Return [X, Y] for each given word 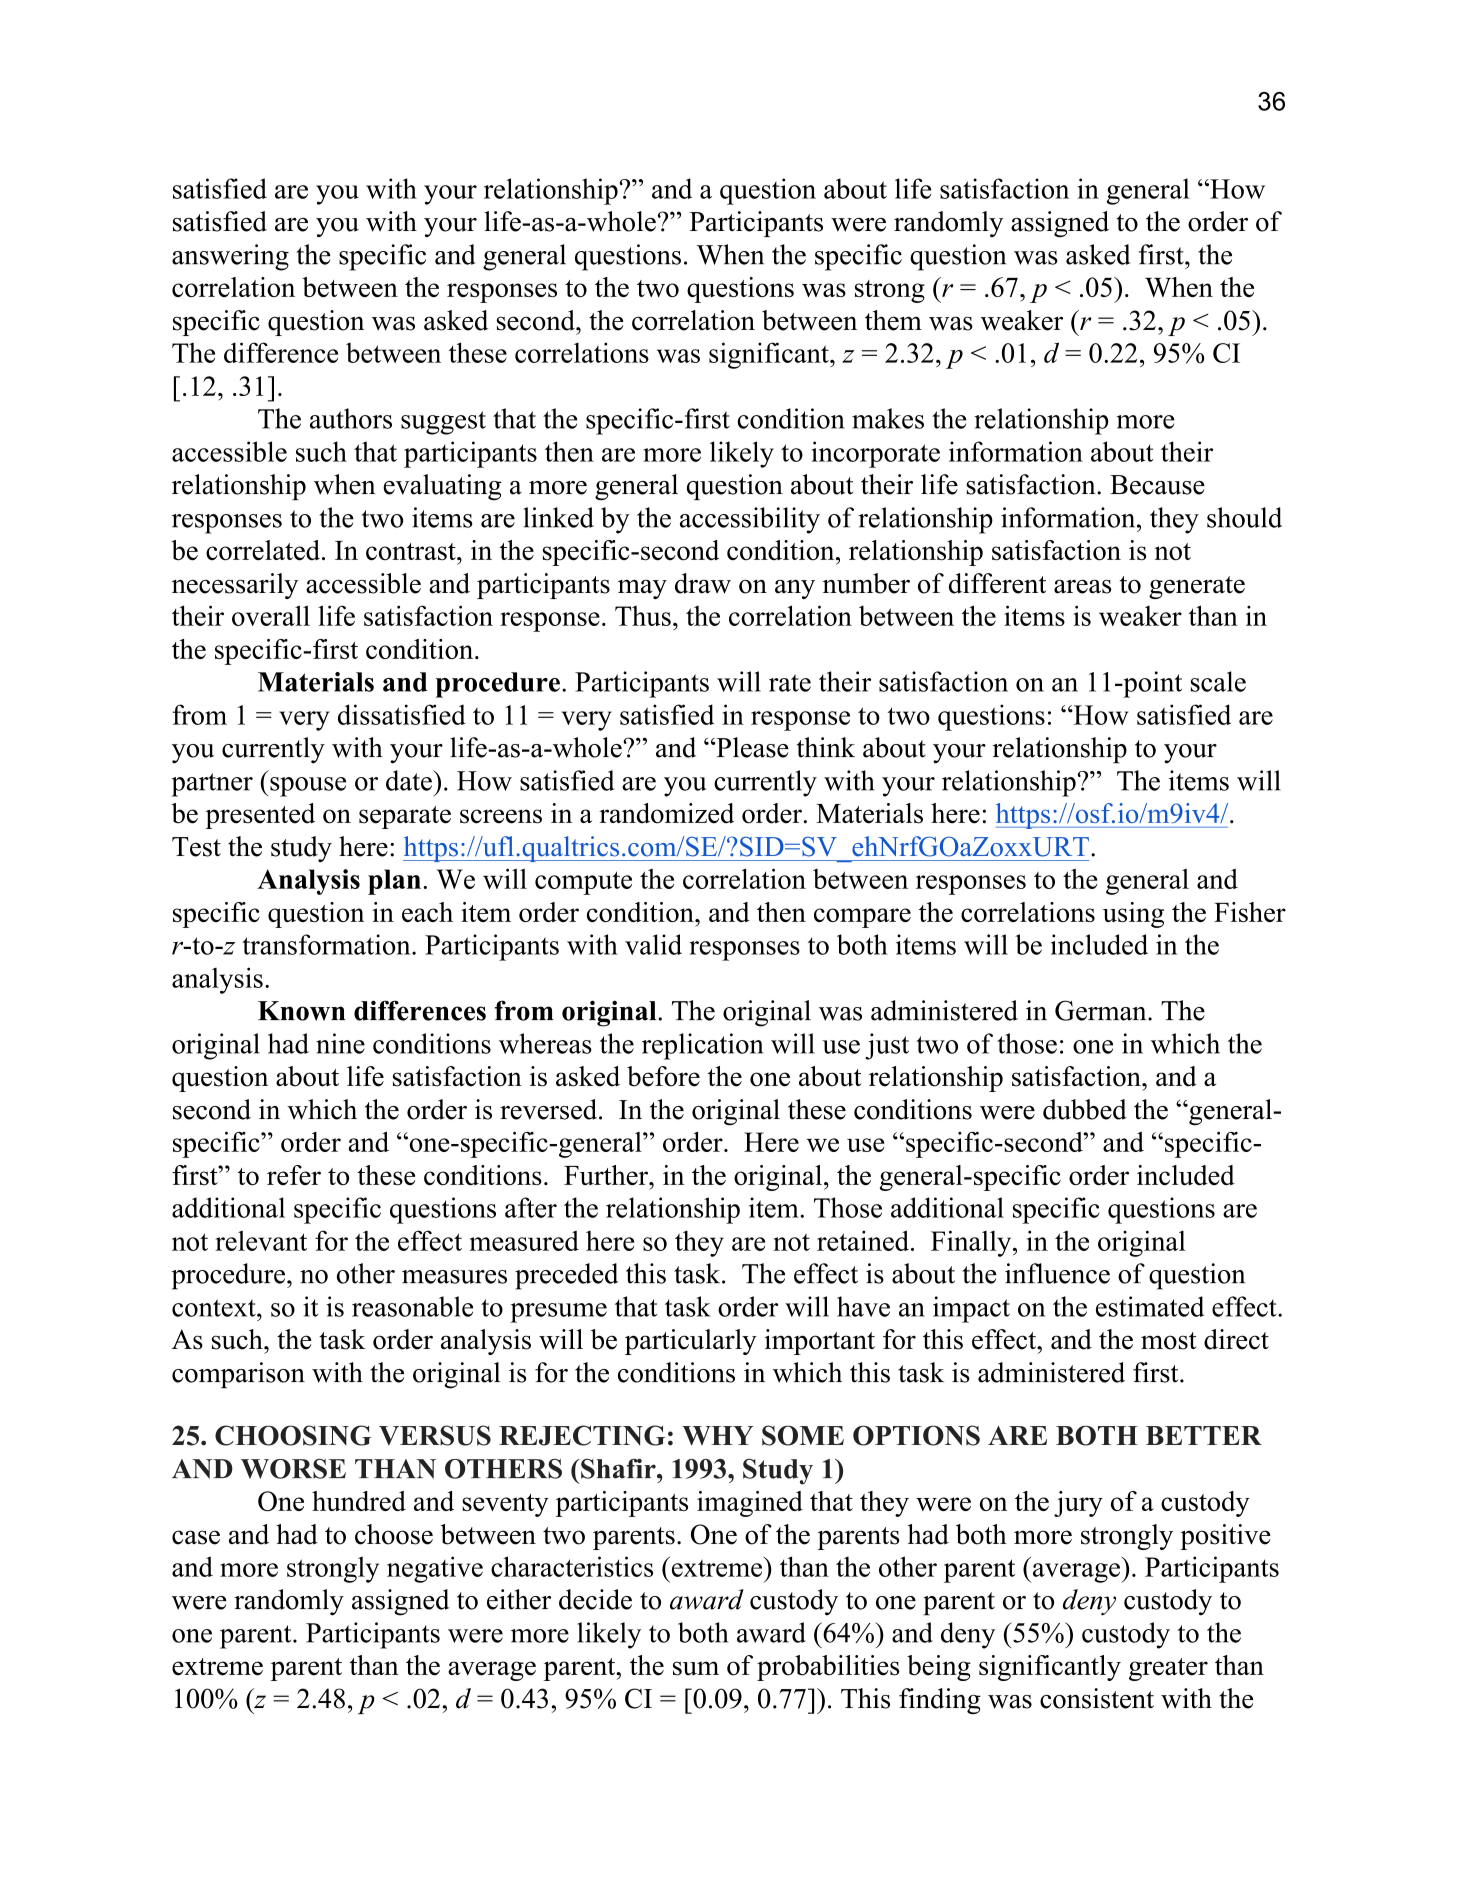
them [893, 320]
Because [1157, 485]
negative [435, 1569]
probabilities [828, 1668]
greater [1168, 1669]
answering [230, 257]
